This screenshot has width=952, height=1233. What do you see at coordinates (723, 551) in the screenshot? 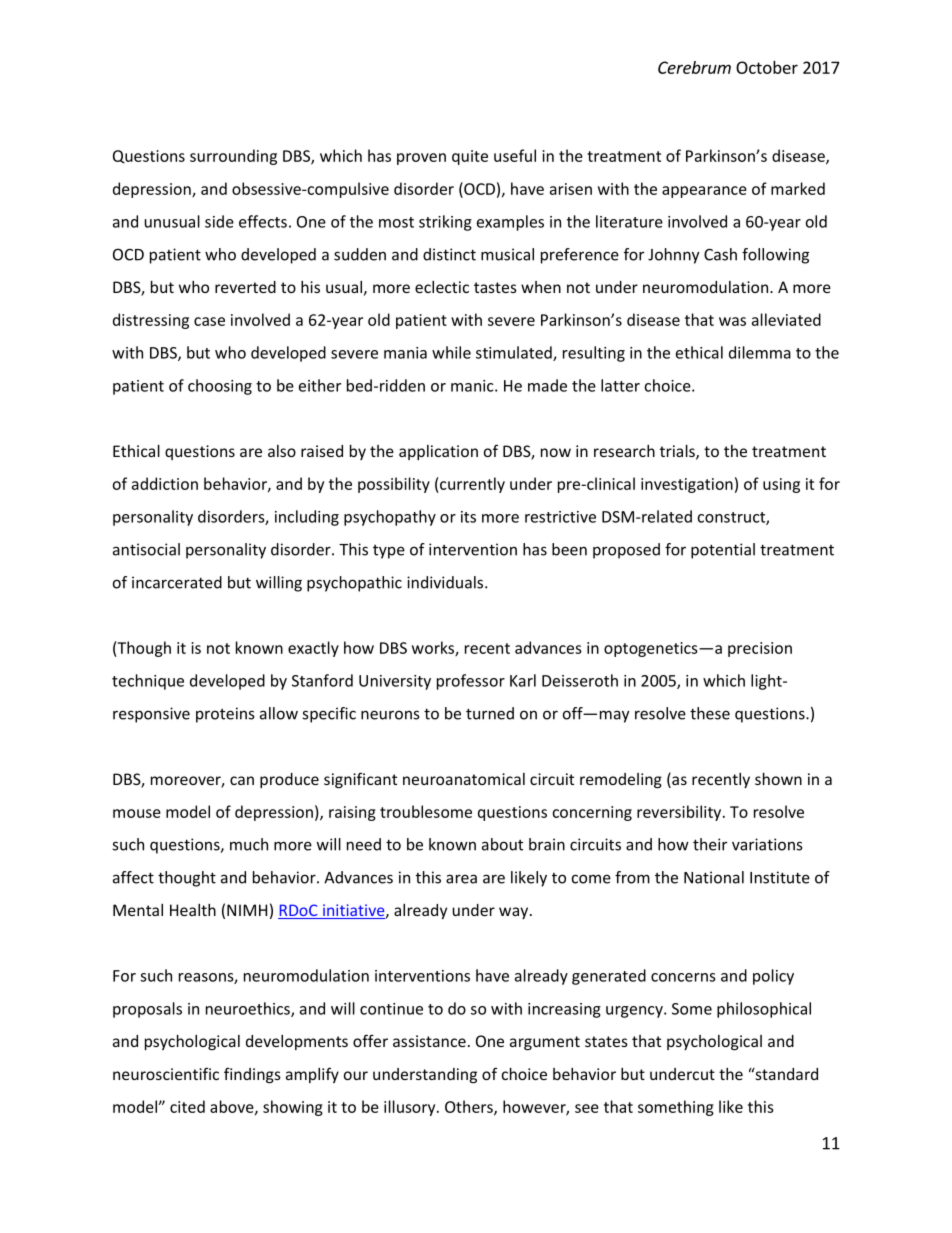
I see `potential` at bounding box center [723, 551].
